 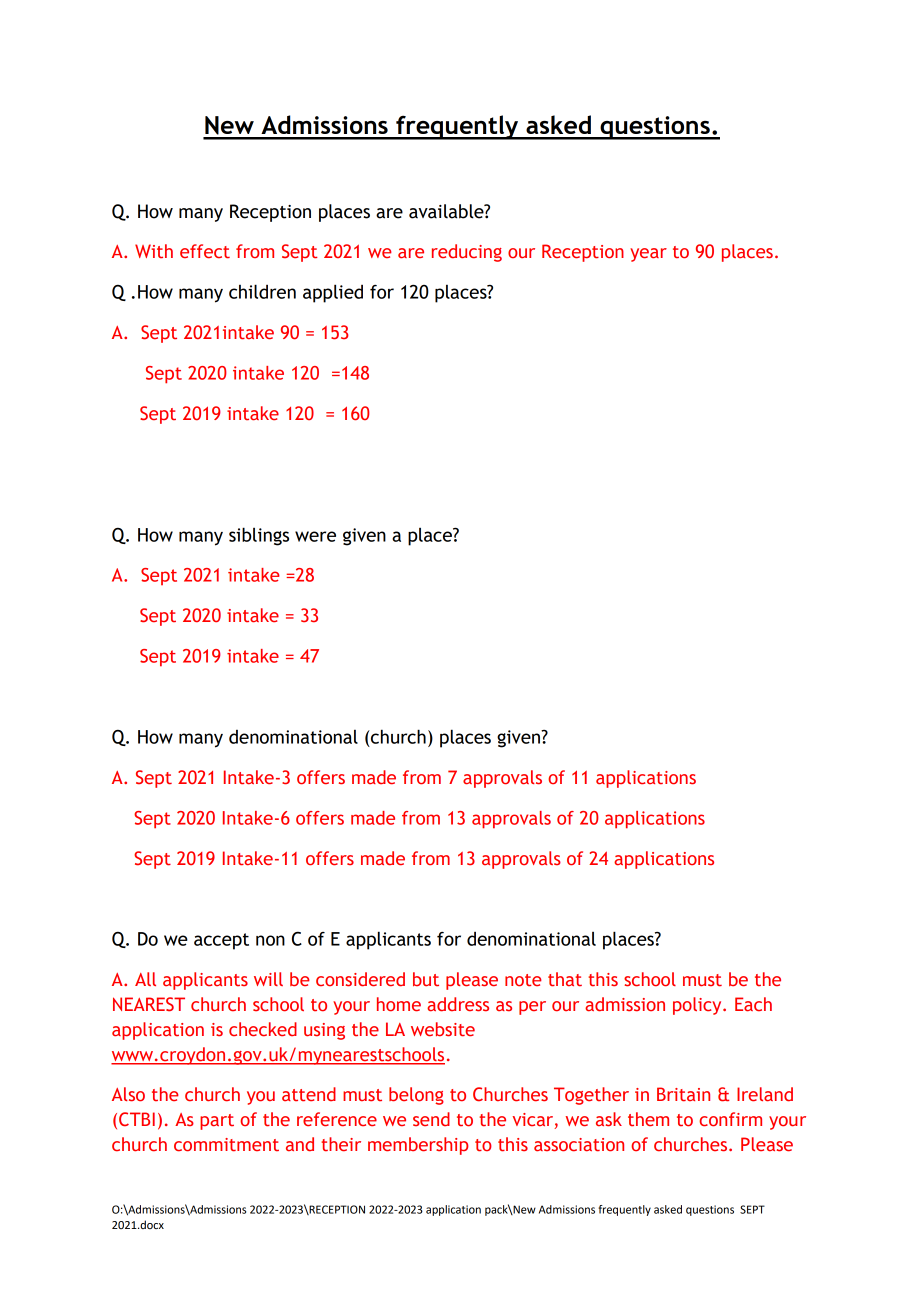 I want to click on effect, so click(x=205, y=251).
